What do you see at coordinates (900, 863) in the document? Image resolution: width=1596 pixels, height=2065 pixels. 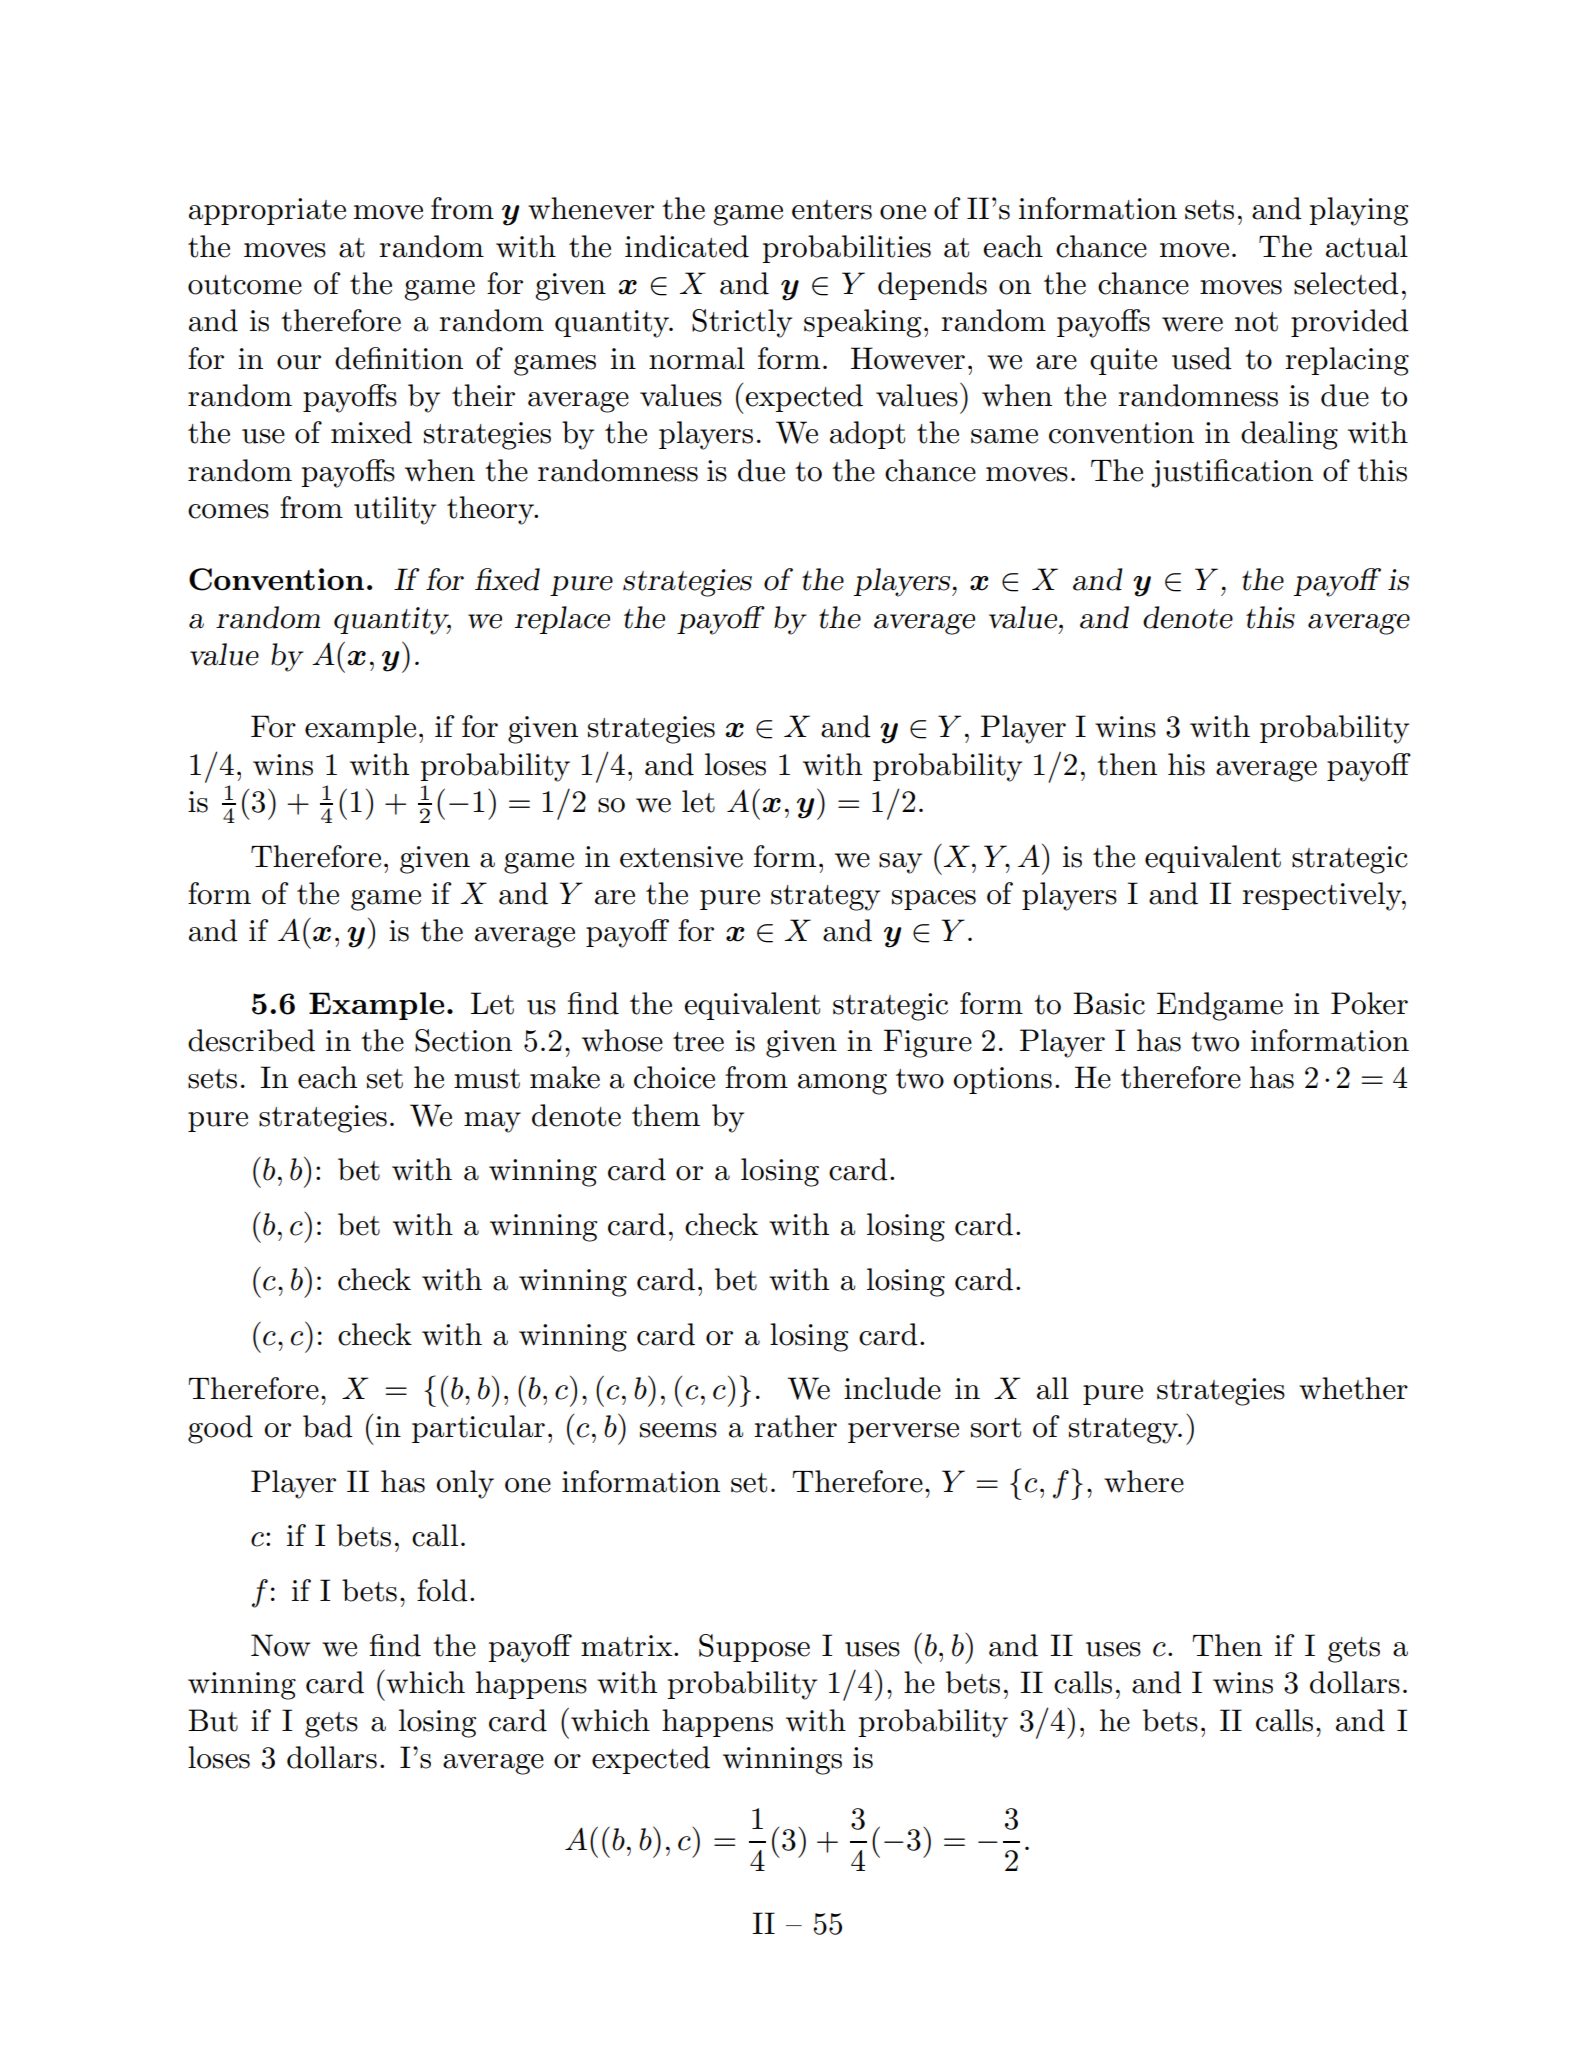 I see `say` at bounding box center [900, 863].
